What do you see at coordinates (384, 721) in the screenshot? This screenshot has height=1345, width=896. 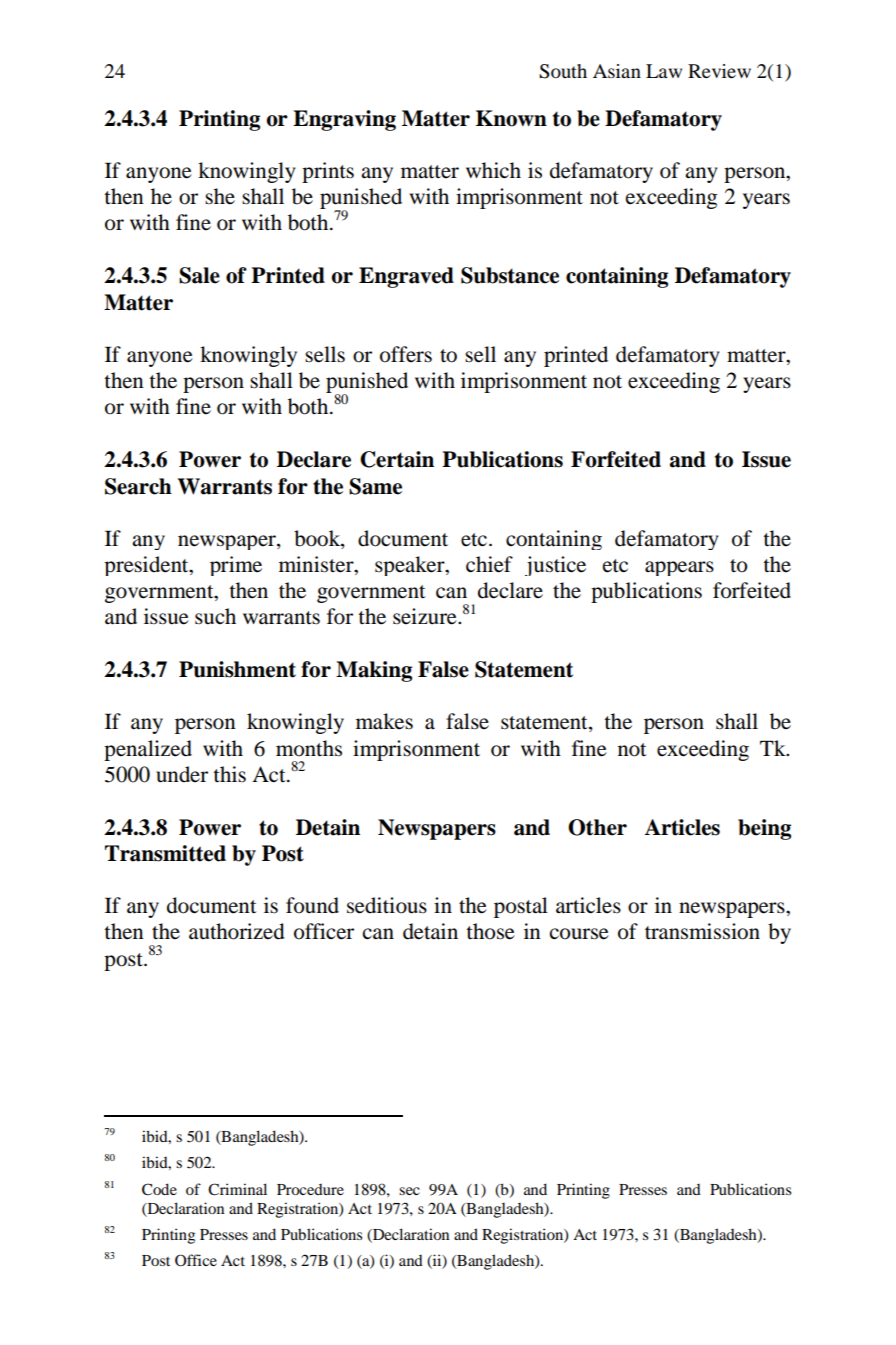 I see `makes` at bounding box center [384, 721].
